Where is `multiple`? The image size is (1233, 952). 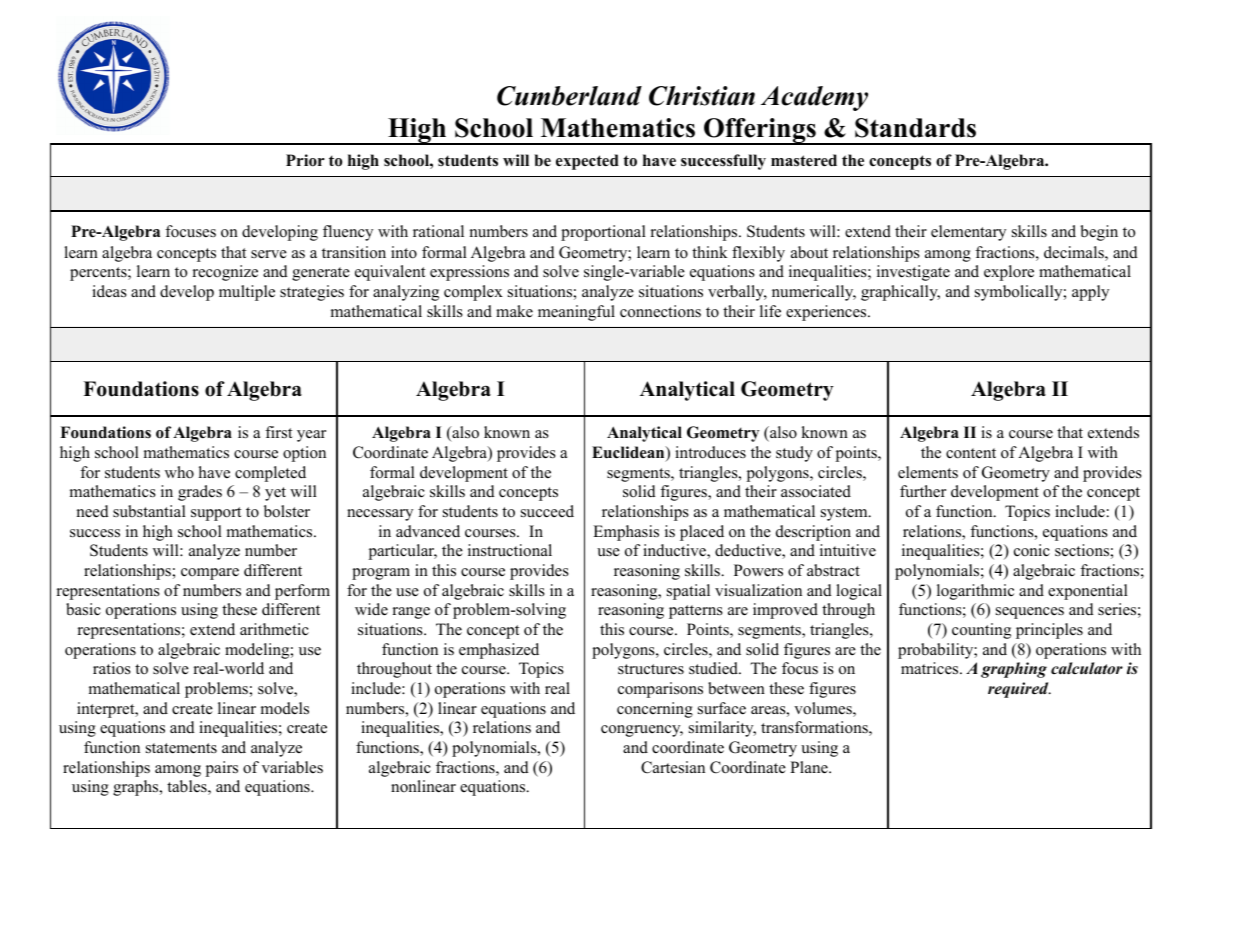 multiple is located at coordinates (247, 293).
